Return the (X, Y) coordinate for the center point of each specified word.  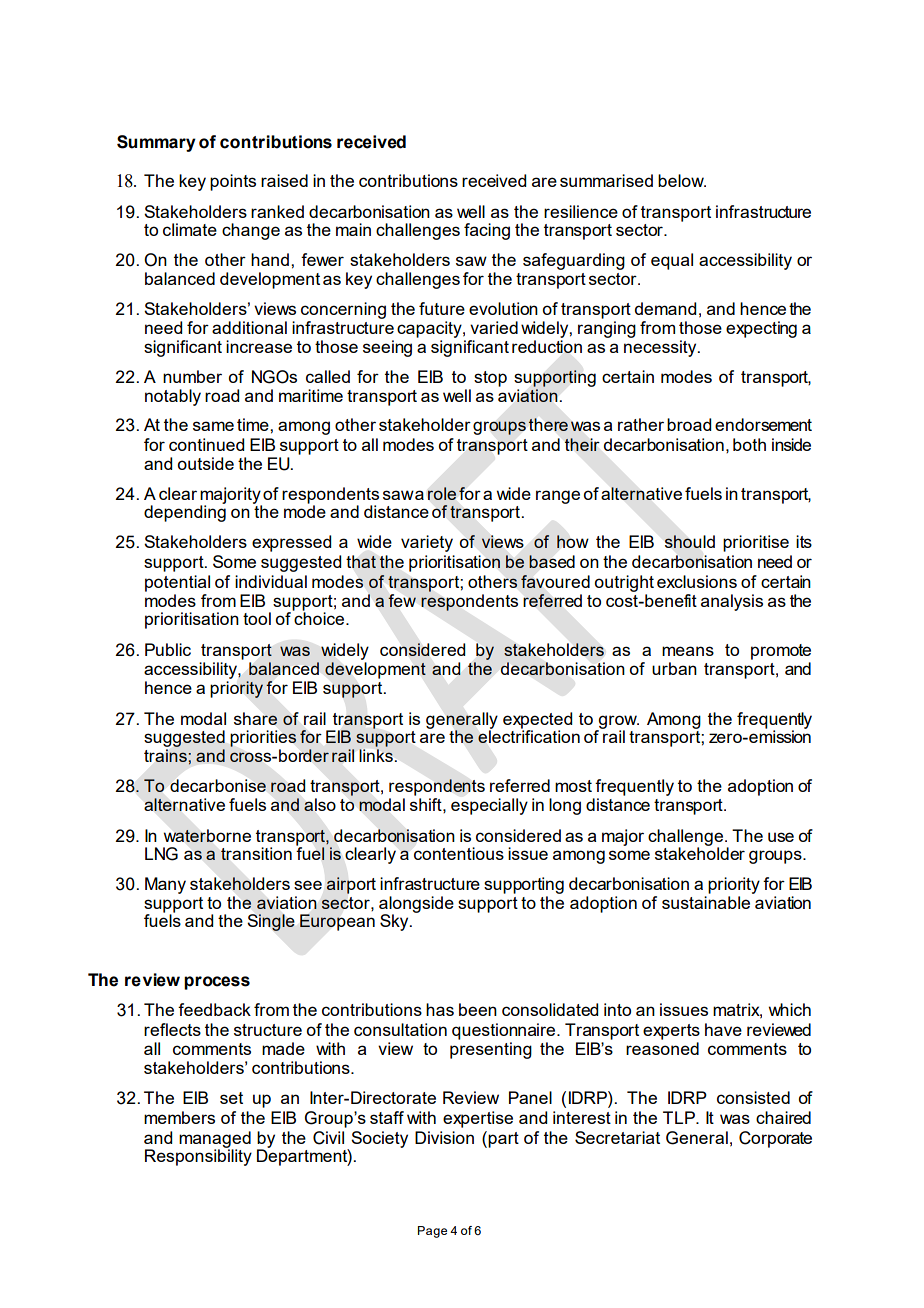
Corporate (775, 1139)
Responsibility (198, 1156)
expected (537, 721)
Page (432, 1232)
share (256, 718)
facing (487, 231)
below (682, 180)
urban (674, 668)
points (233, 182)
